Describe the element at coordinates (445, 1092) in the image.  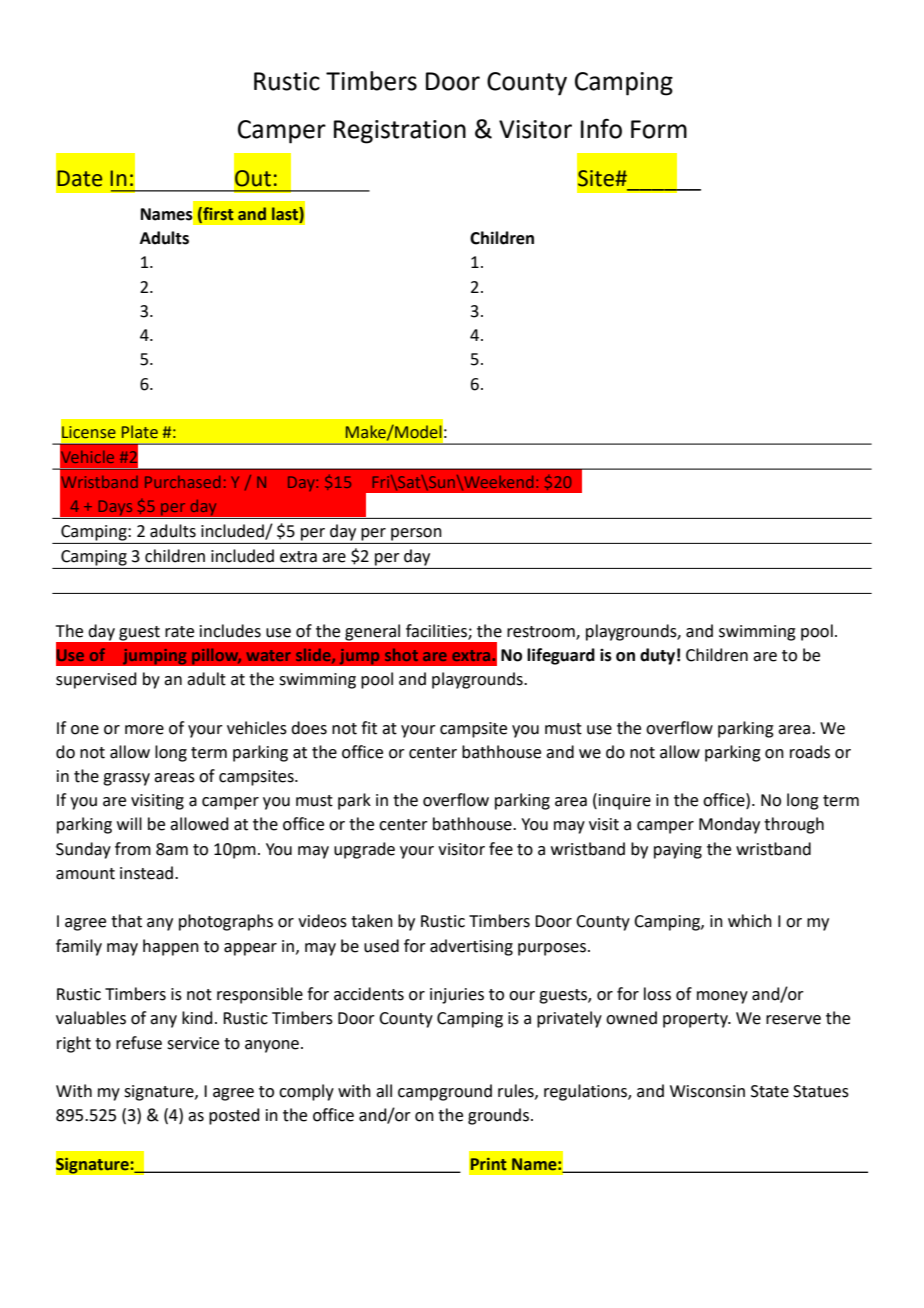
I see `campground` at that location.
